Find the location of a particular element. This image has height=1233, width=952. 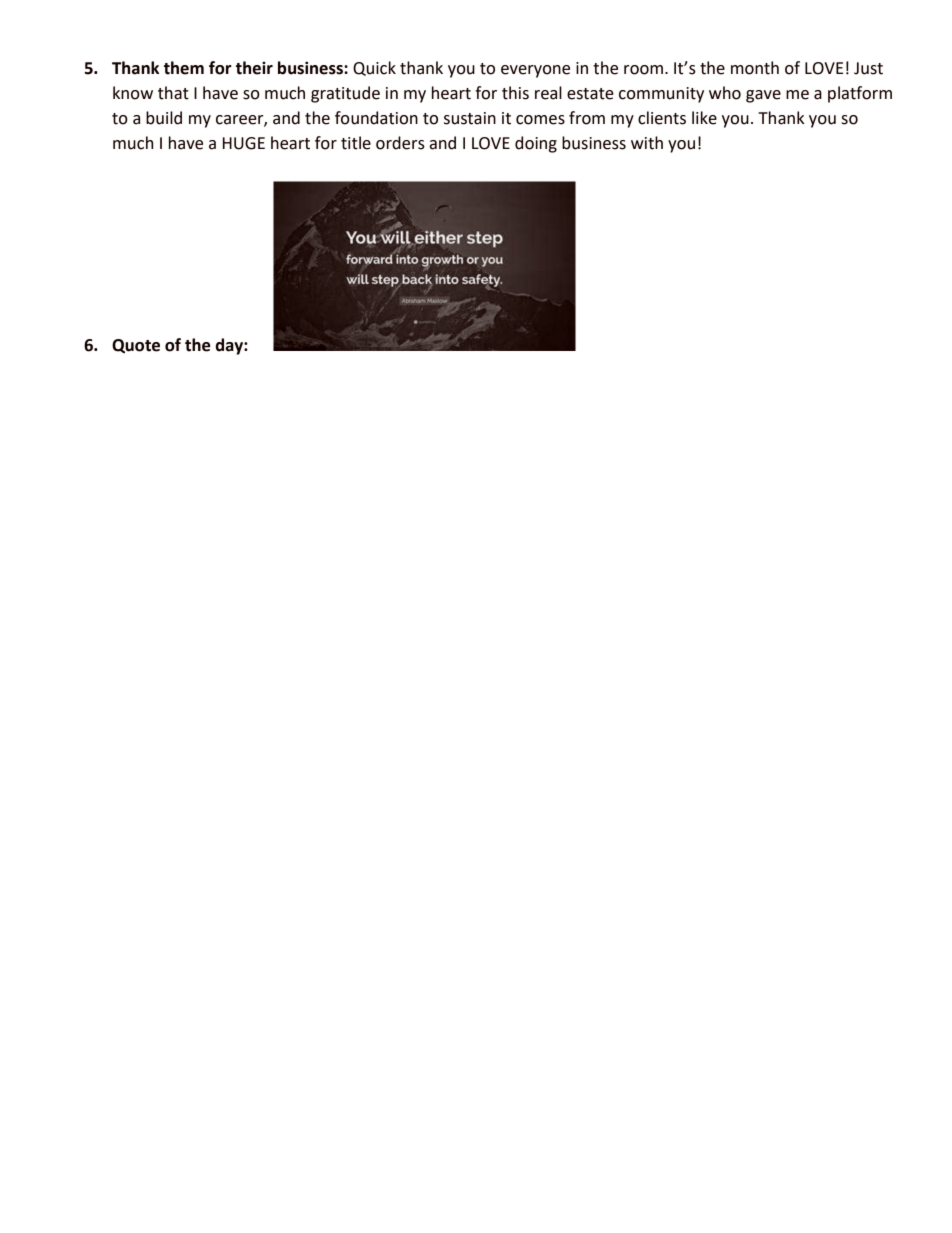

everyone is located at coordinates (535, 71).
